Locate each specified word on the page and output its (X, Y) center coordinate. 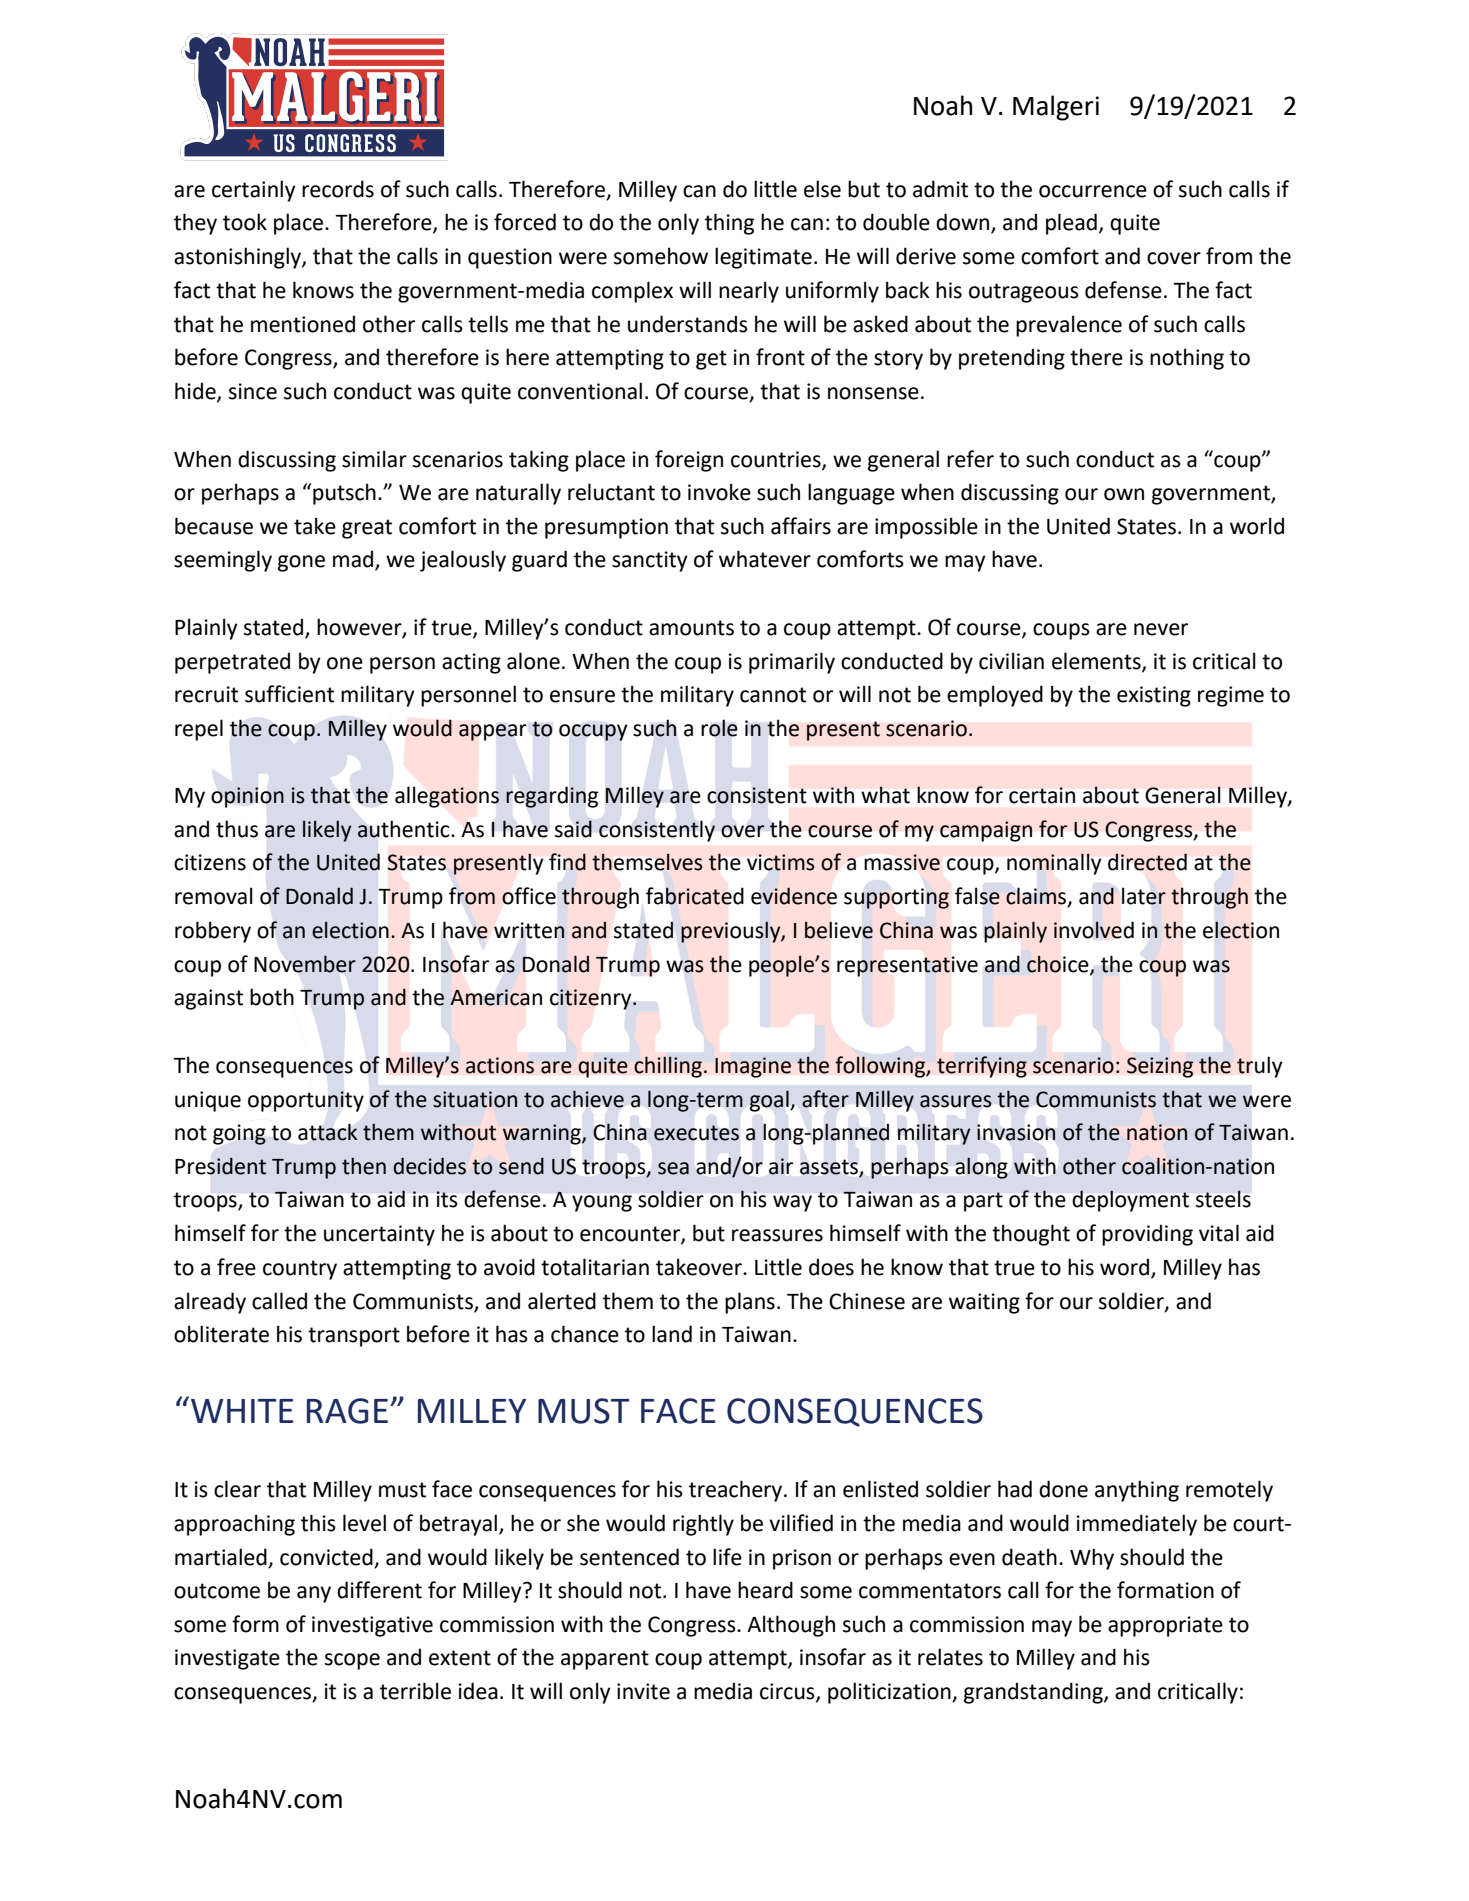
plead (1071, 224)
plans (750, 1303)
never (1161, 629)
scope (352, 1661)
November (305, 964)
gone (301, 563)
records (338, 189)
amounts (691, 628)
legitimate (763, 258)
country (300, 1270)
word (1124, 1267)
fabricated (695, 896)
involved (1094, 930)
